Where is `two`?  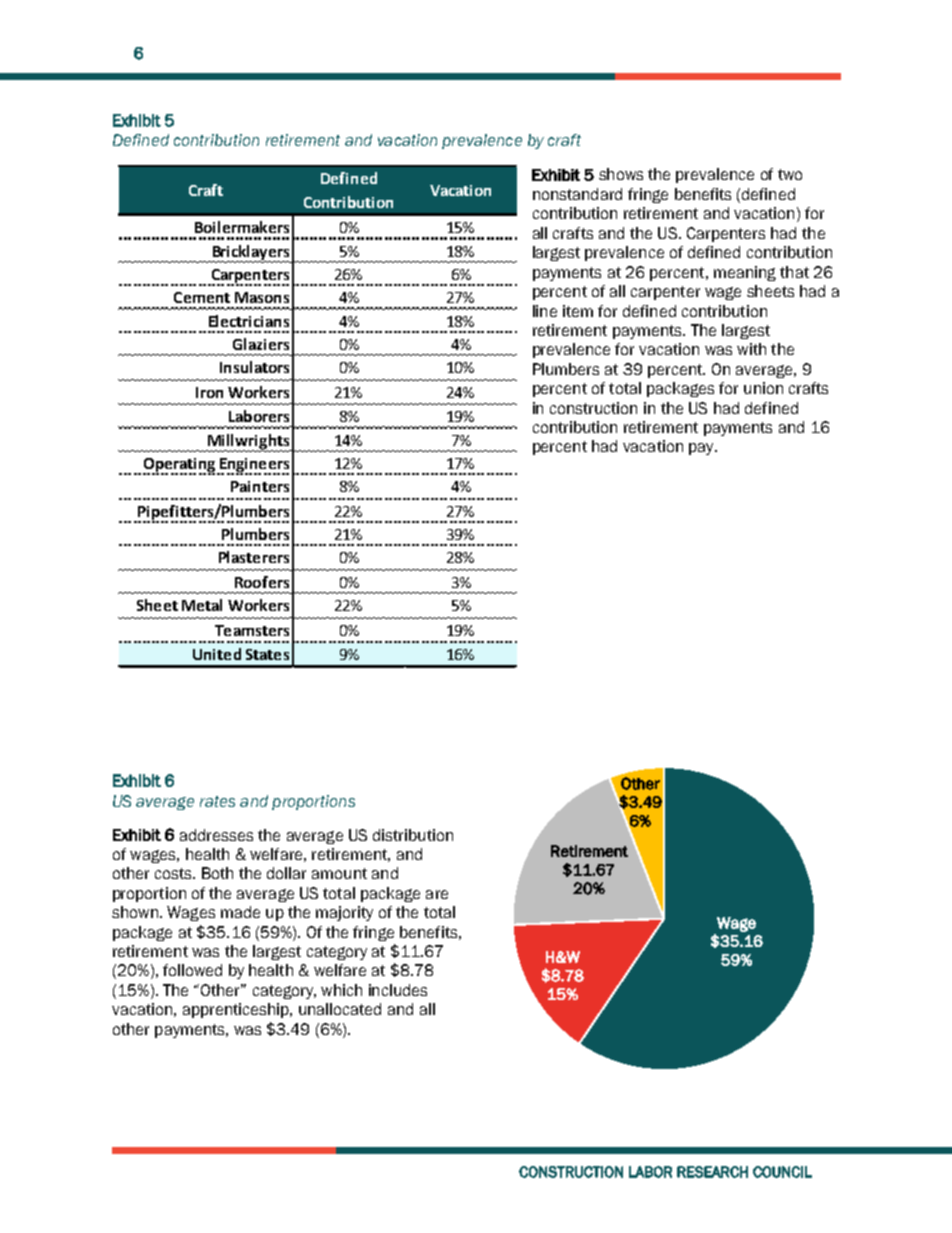 two is located at coordinates (790, 174).
